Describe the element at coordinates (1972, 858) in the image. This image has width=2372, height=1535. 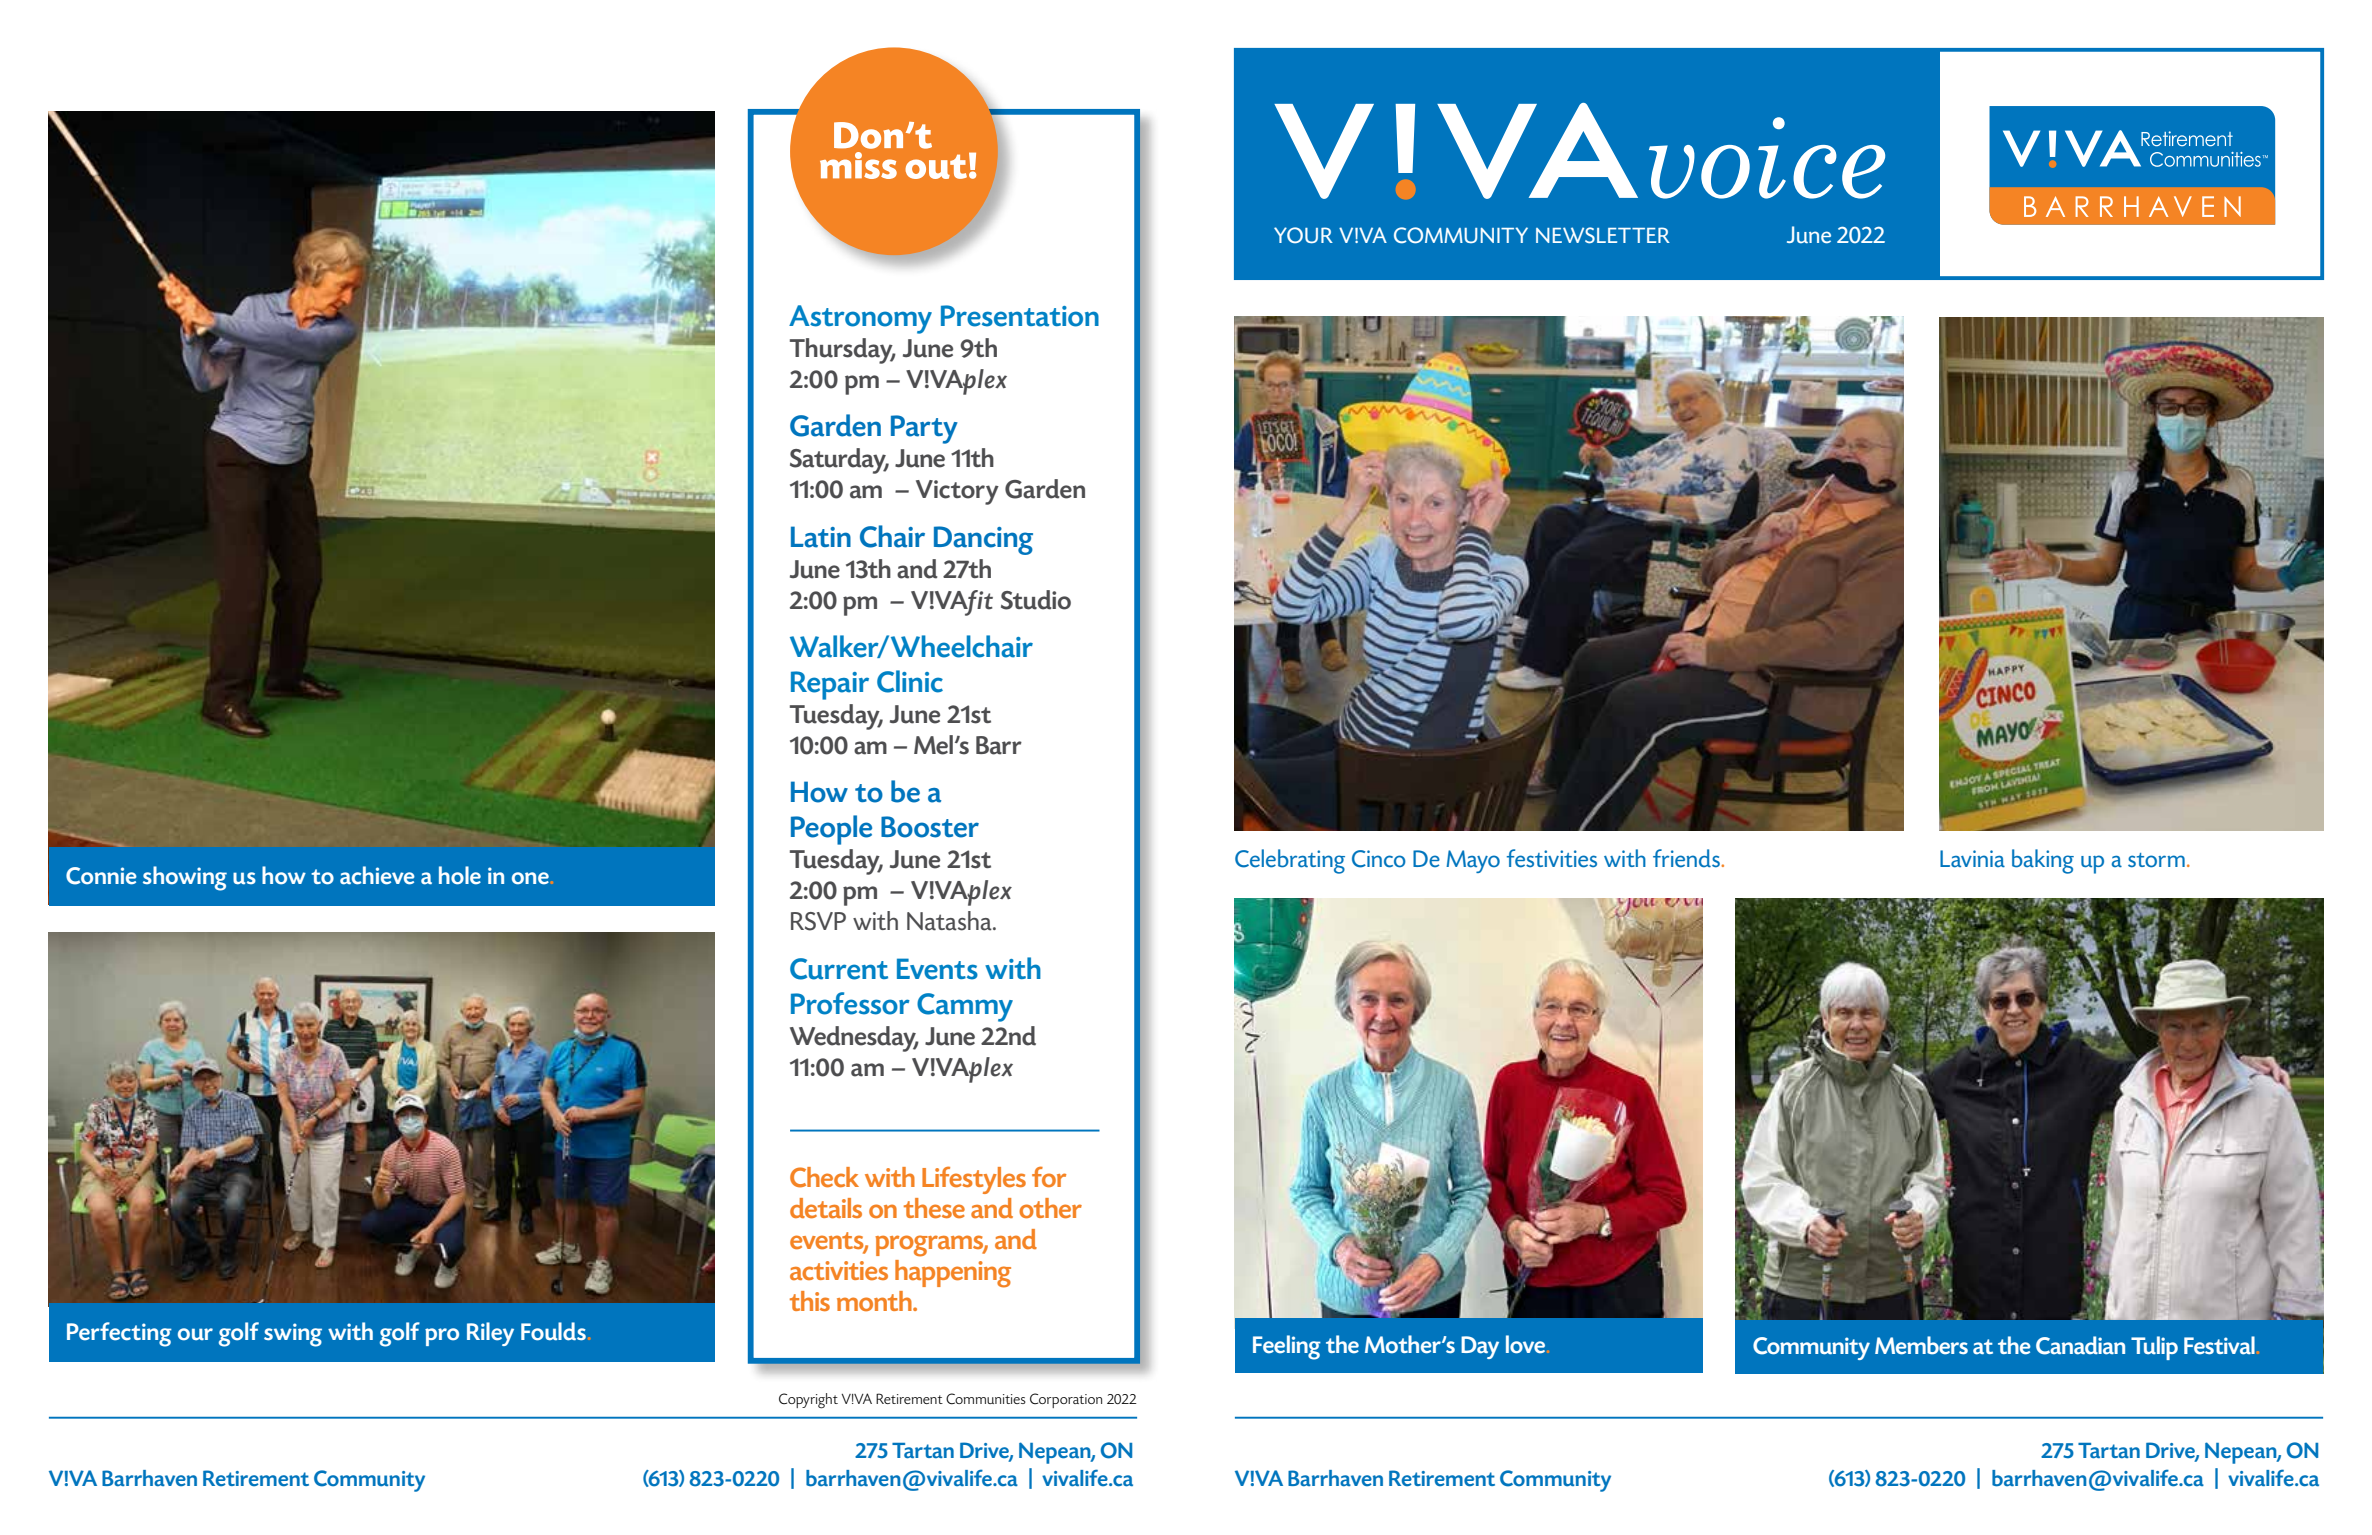
I see `Lavinia` at that location.
